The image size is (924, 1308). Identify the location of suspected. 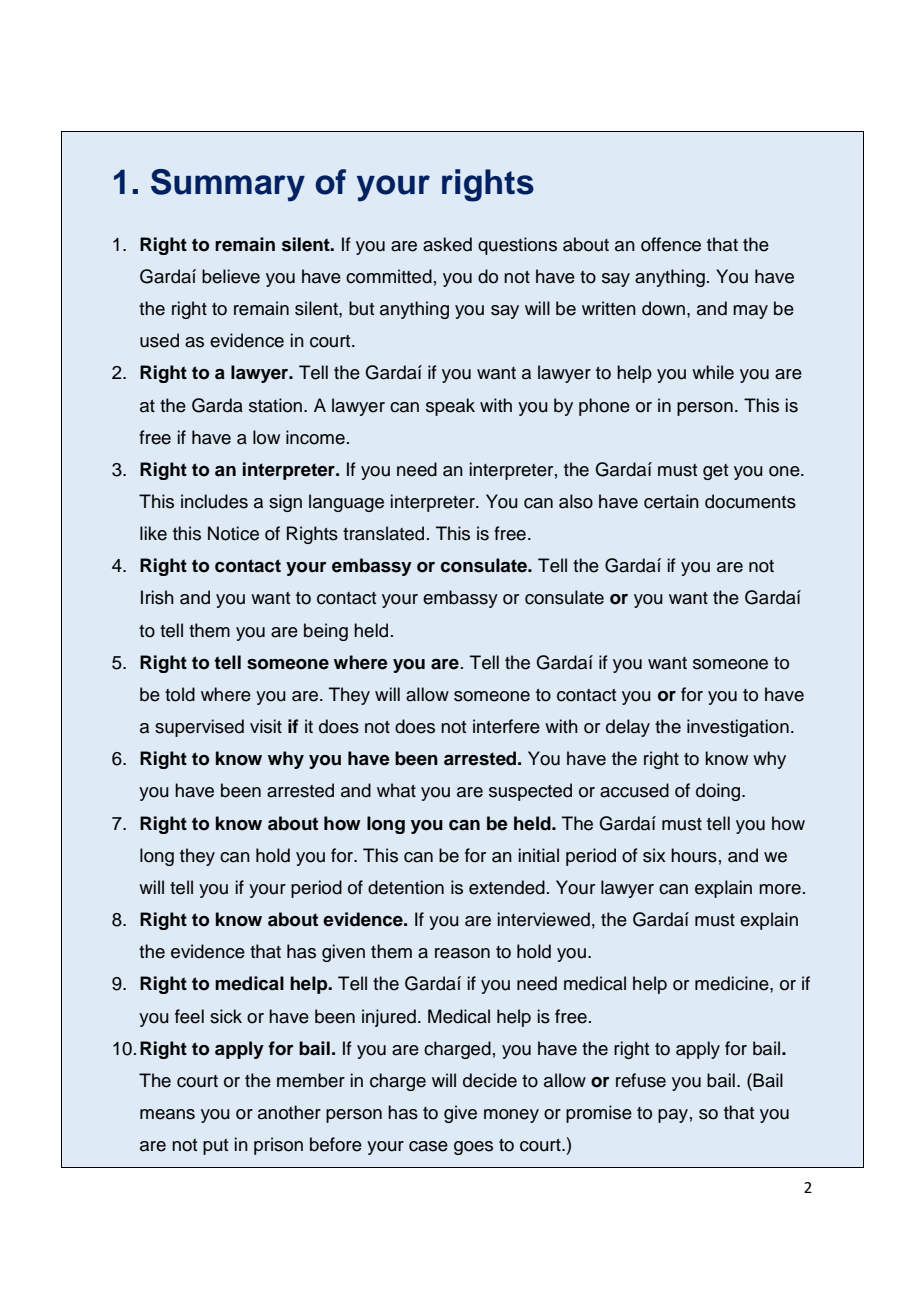
(530, 792).
